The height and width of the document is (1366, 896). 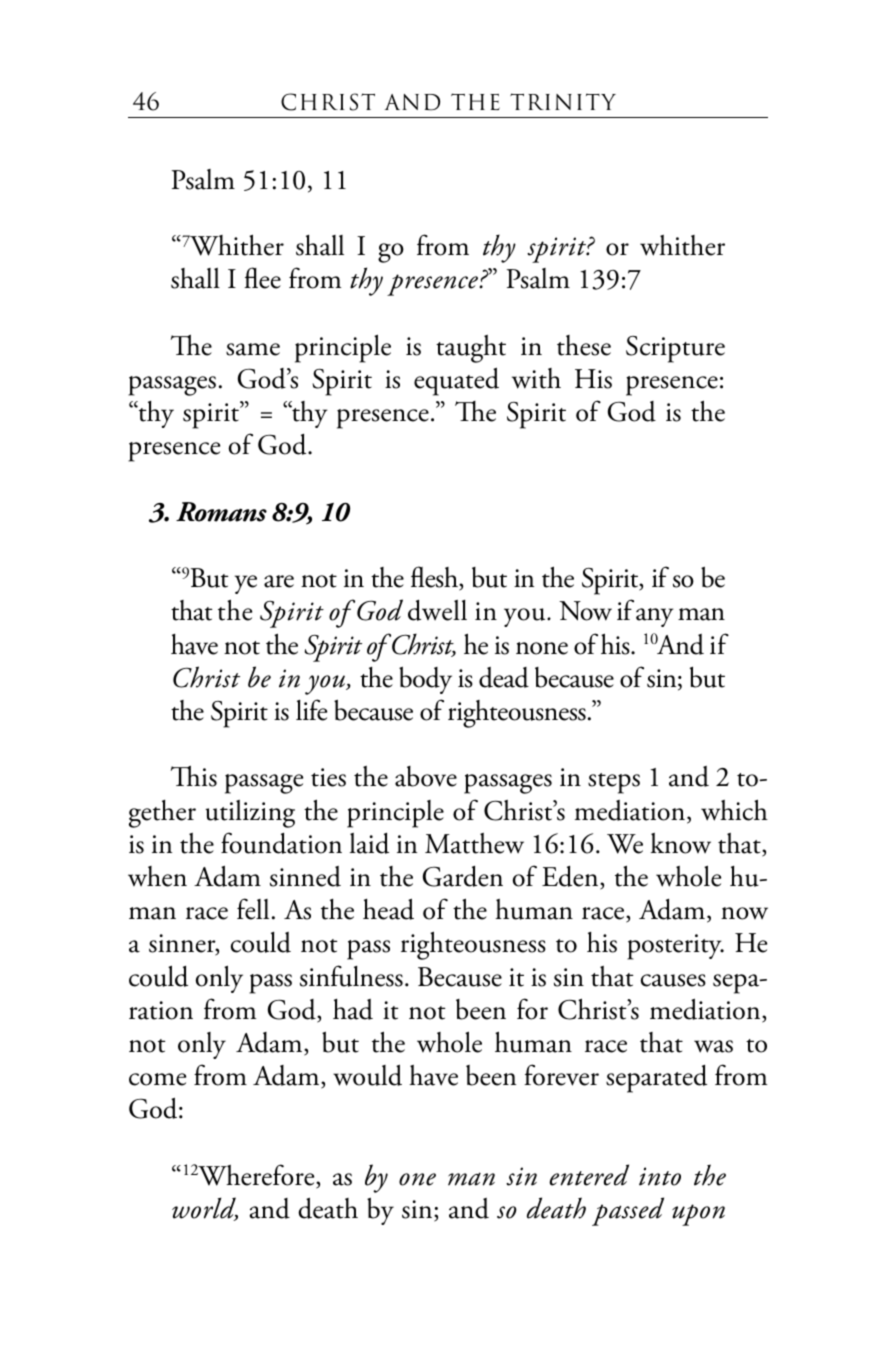 I want to click on Scripture, so click(x=675, y=349).
